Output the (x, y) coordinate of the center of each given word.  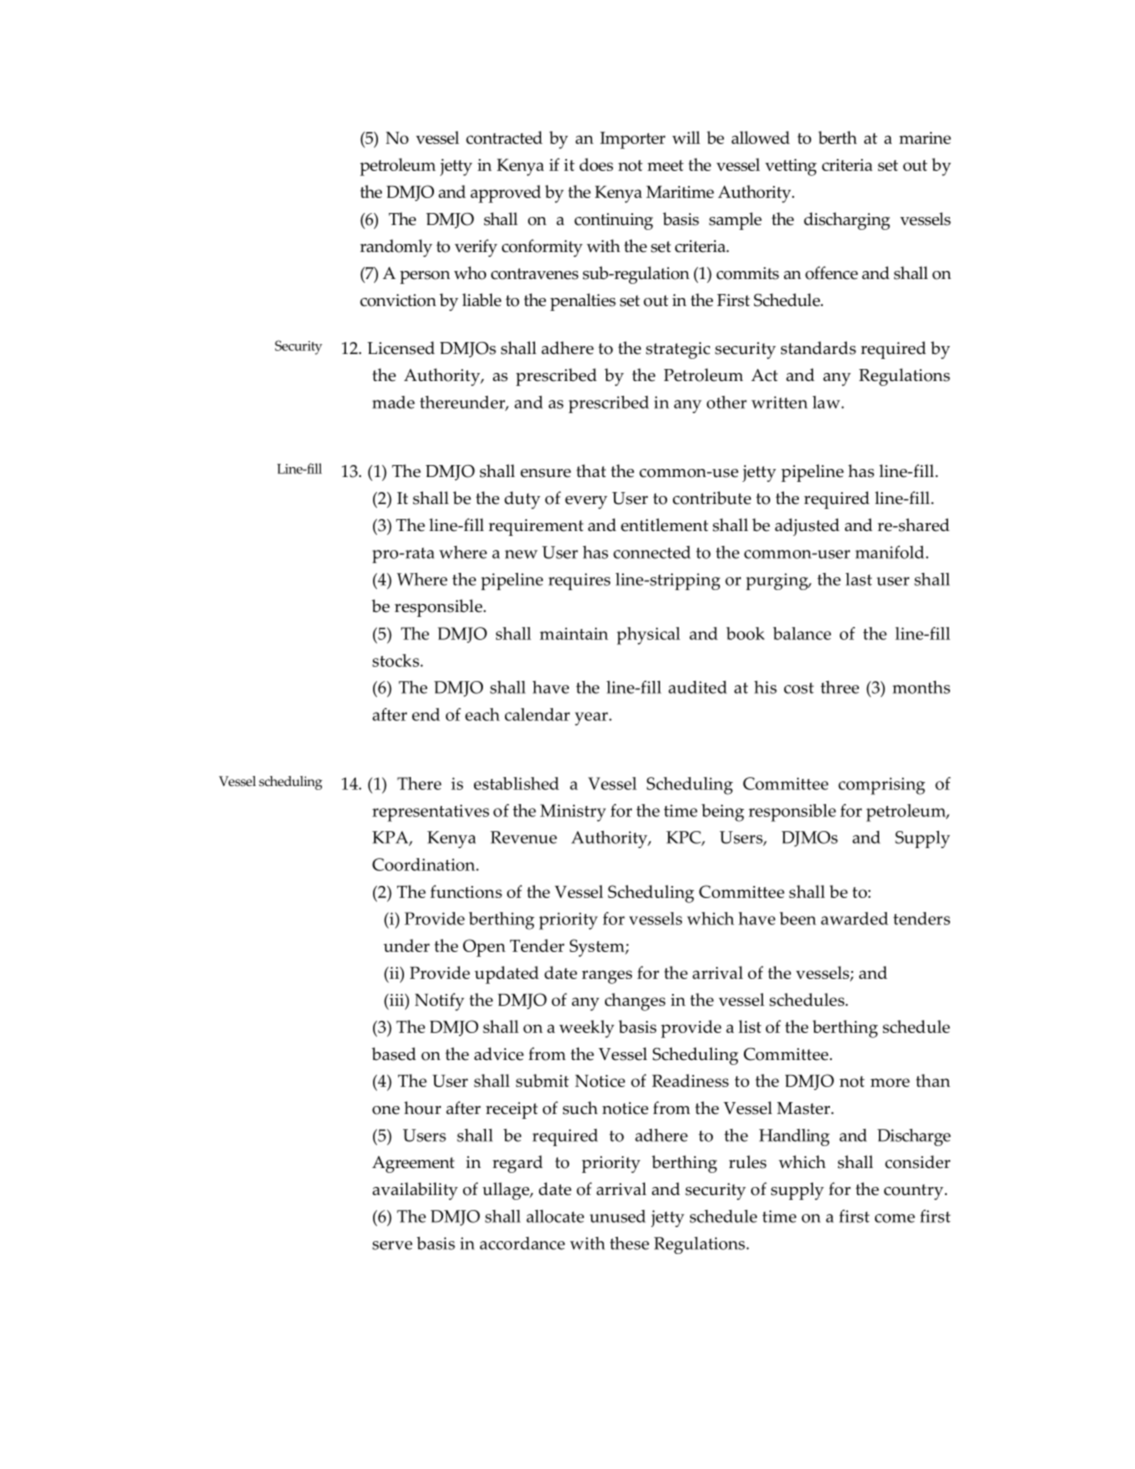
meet (665, 165)
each (482, 714)
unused (618, 1216)
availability (415, 1191)
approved (505, 194)
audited (697, 687)
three (840, 687)
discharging (847, 221)
